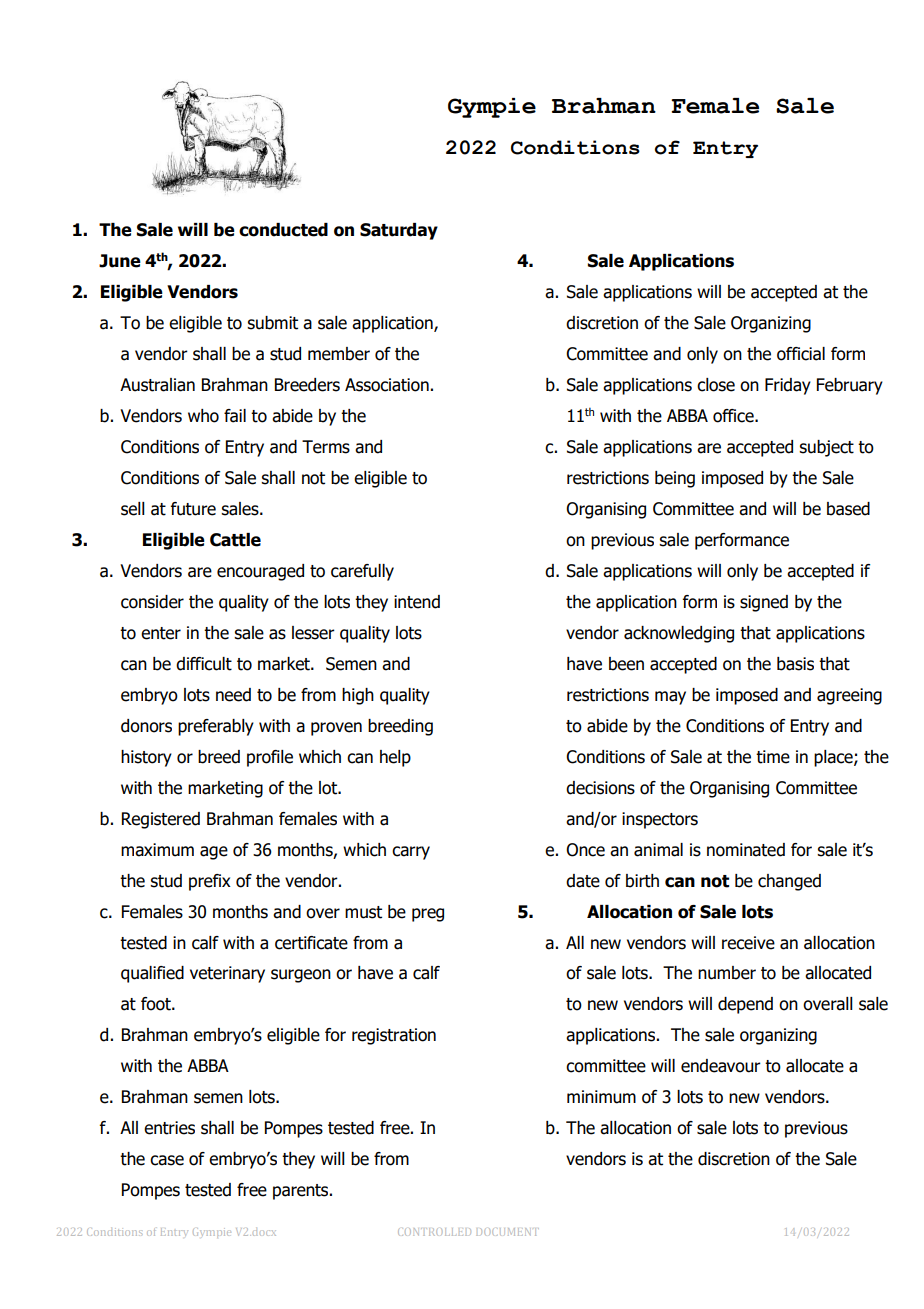 Image resolution: width=924 pixels, height=1309 pixels. I want to click on case, so click(167, 1160).
